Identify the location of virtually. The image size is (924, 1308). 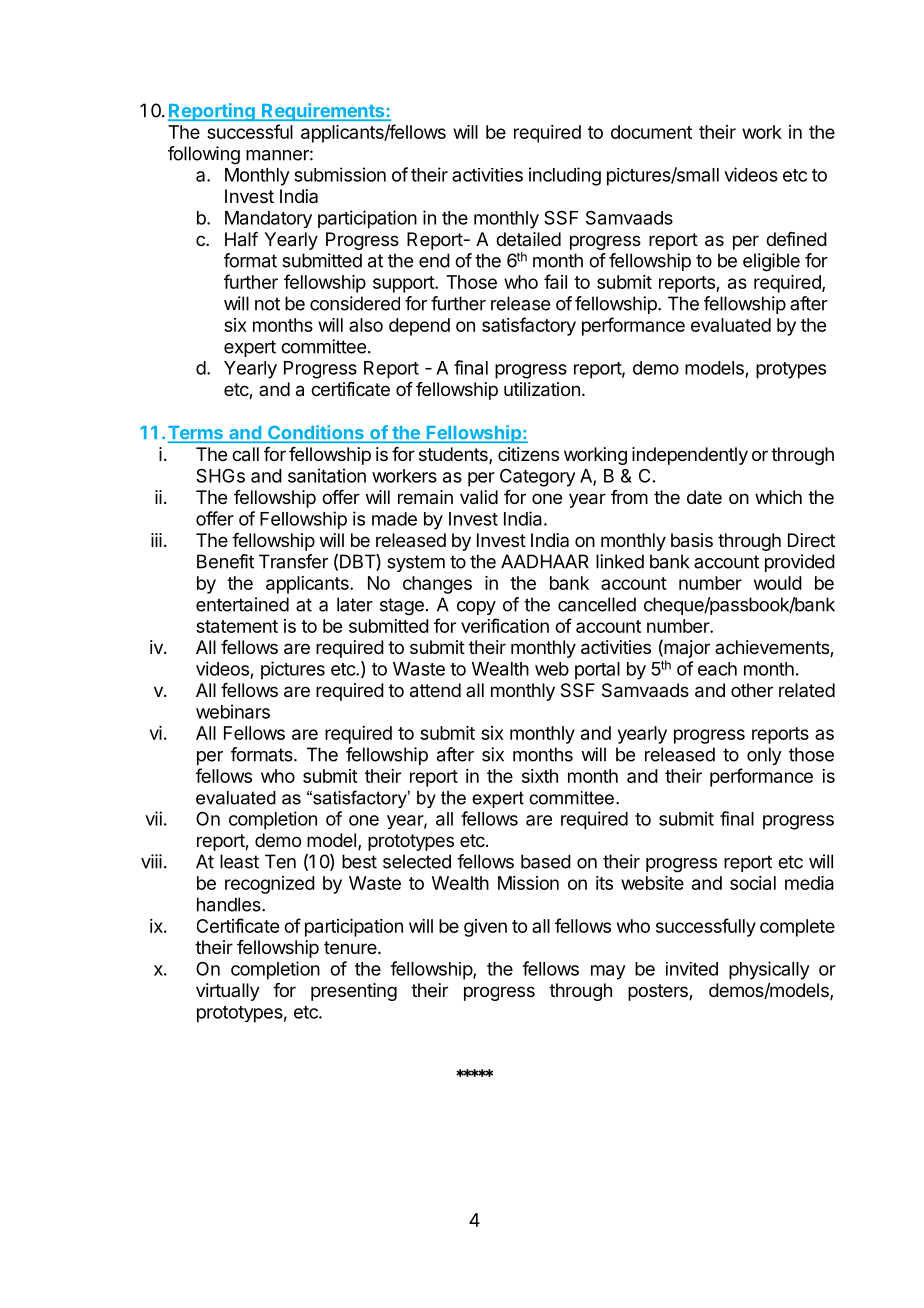
(228, 992).
